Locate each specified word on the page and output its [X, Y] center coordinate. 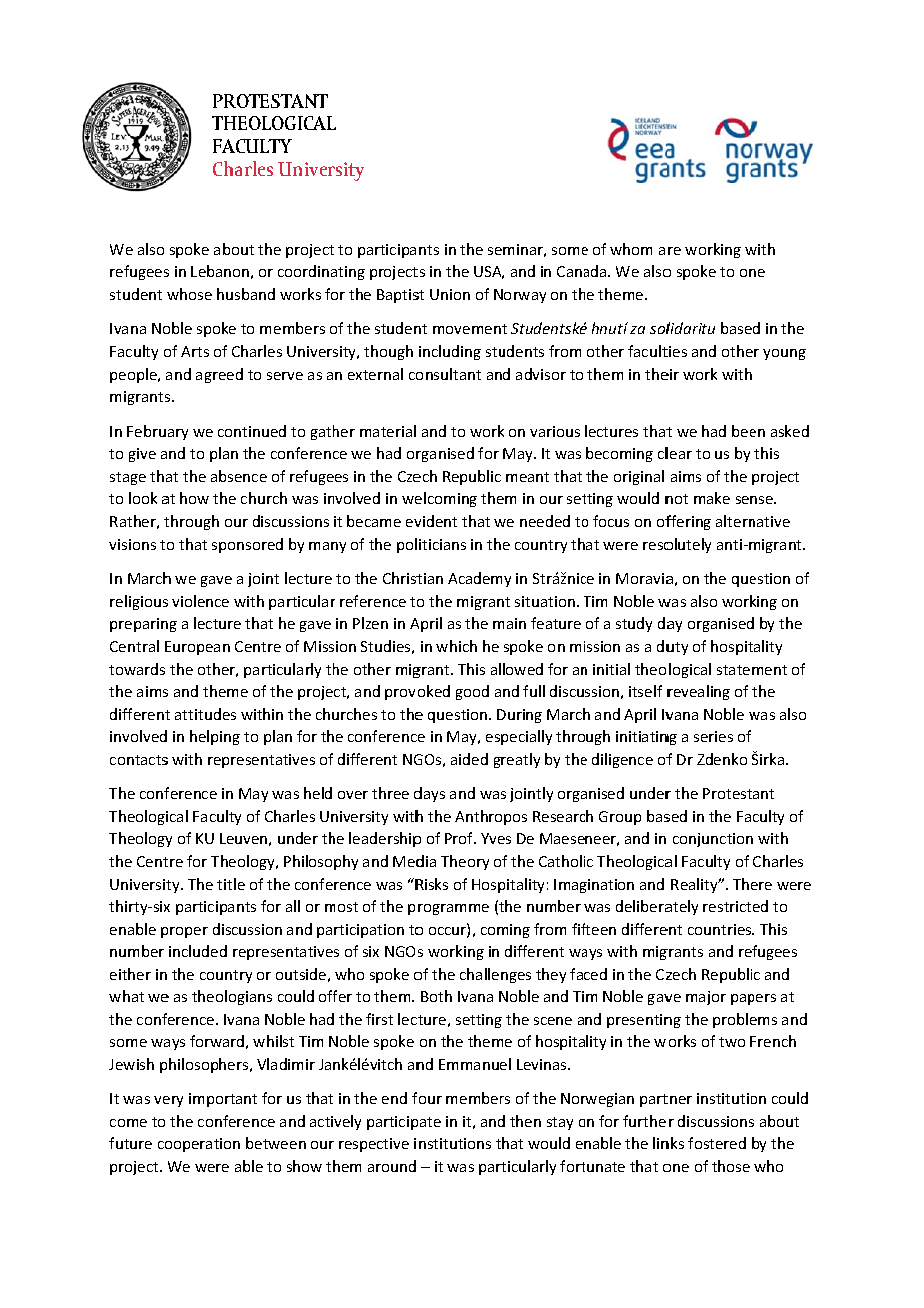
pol [407, 545]
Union [450, 294]
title [231, 884]
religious [139, 602]
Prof [460, 838]
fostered [717, 1143]
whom [631, 249]
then [525, 1121]
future [130, 1143]
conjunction [713, 840]
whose [189, 294]
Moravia [644, 578]
